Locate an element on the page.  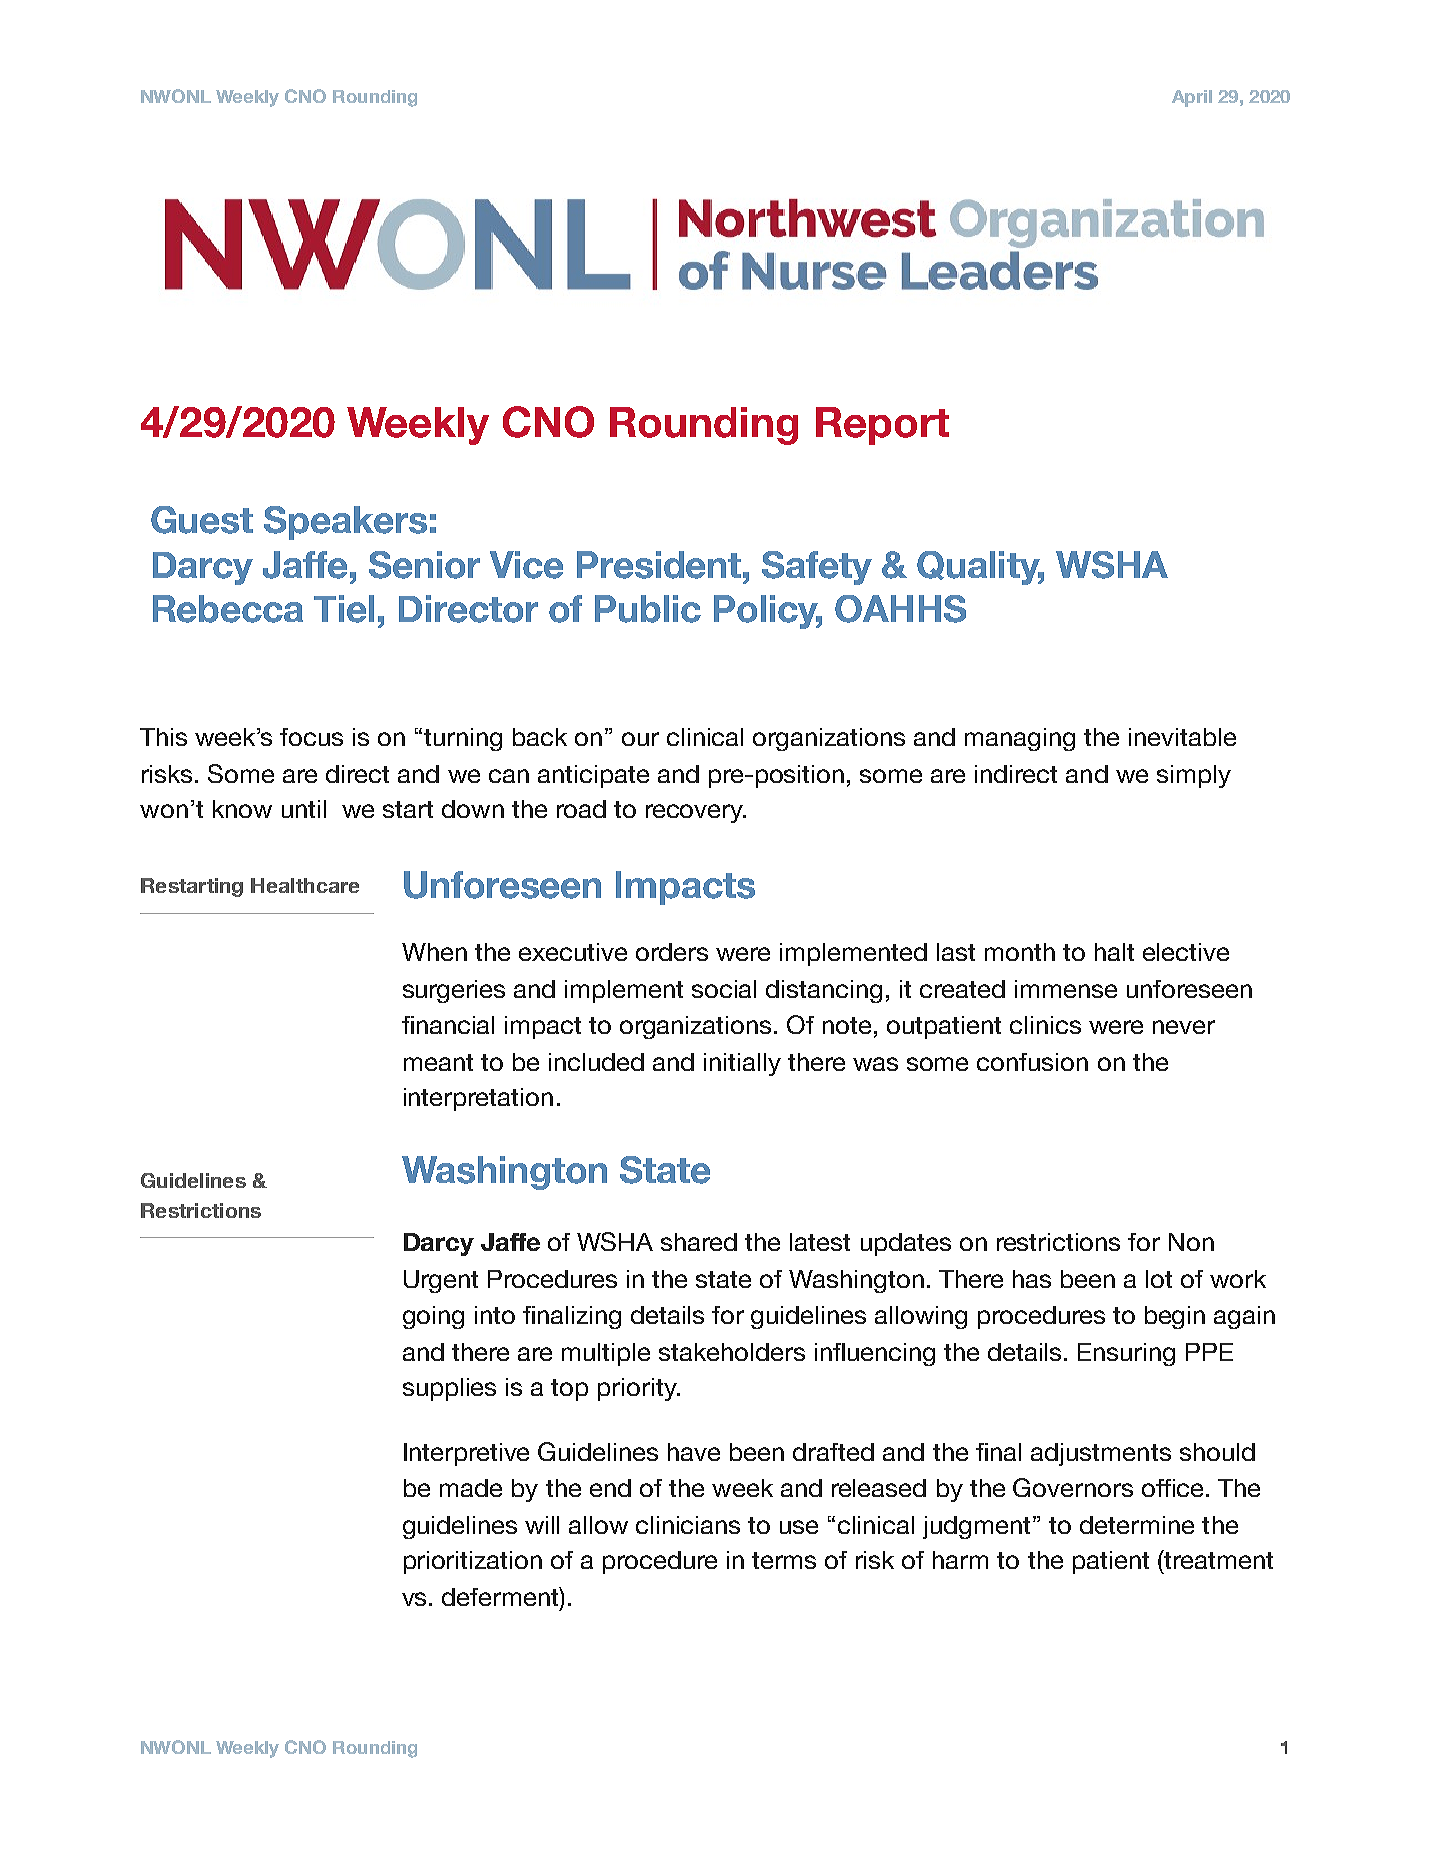
Speakers is located at coordinates (345, 523).
